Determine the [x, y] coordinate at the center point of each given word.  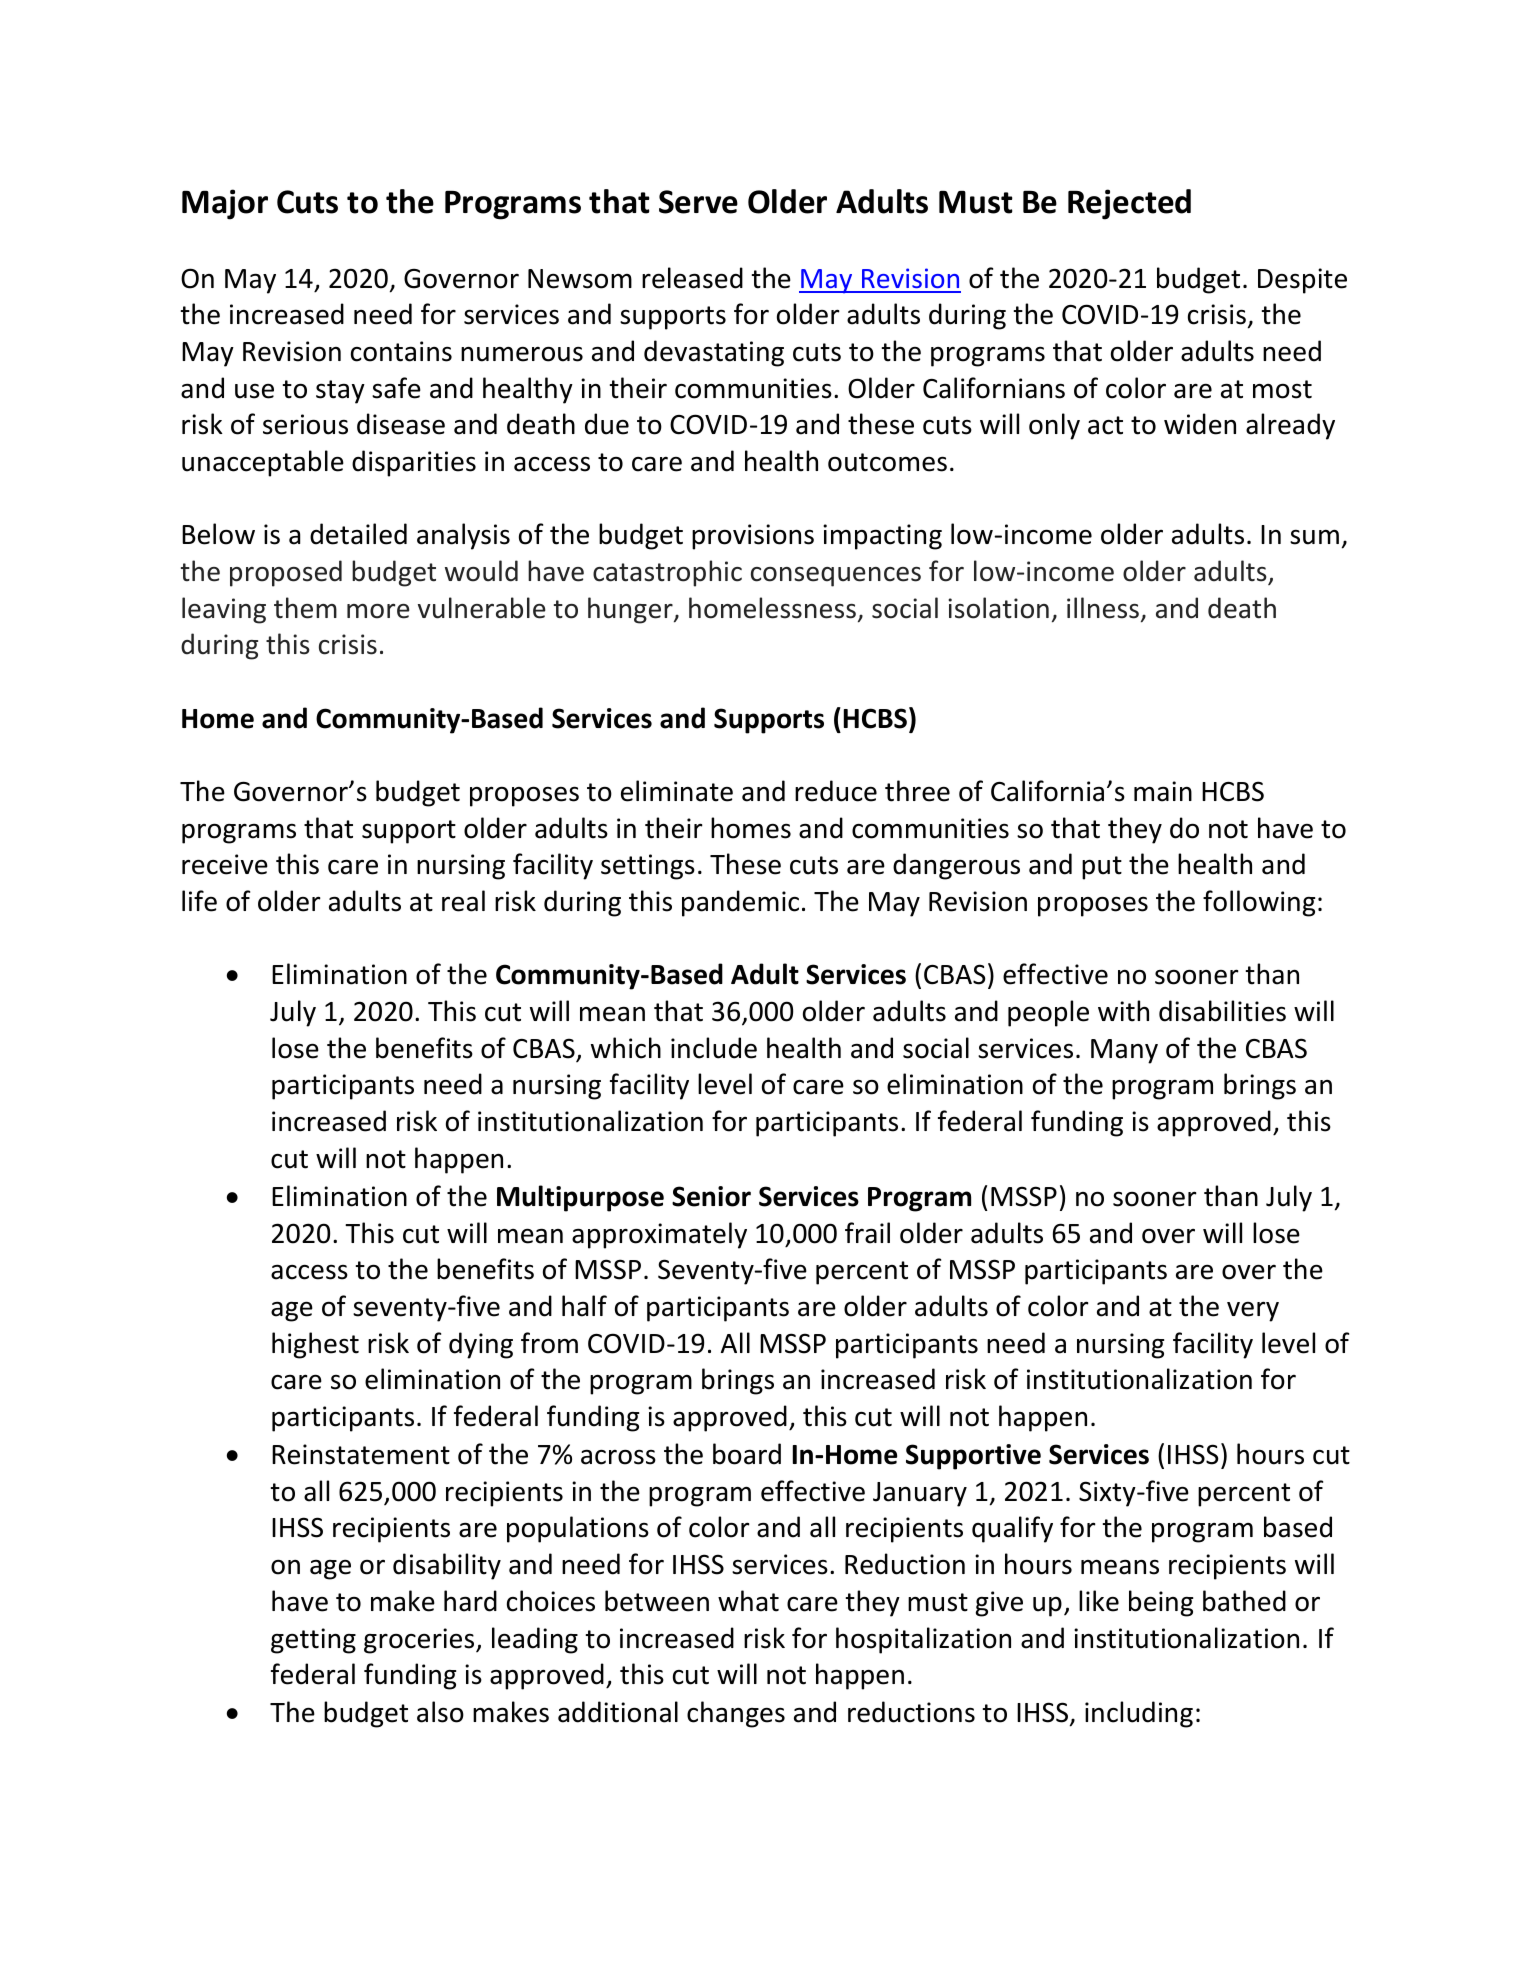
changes [736, 1714]
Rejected [1129, 204]
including [1139, 1714]
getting [313, 1641]
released [692, 278]
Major [225, 204]
